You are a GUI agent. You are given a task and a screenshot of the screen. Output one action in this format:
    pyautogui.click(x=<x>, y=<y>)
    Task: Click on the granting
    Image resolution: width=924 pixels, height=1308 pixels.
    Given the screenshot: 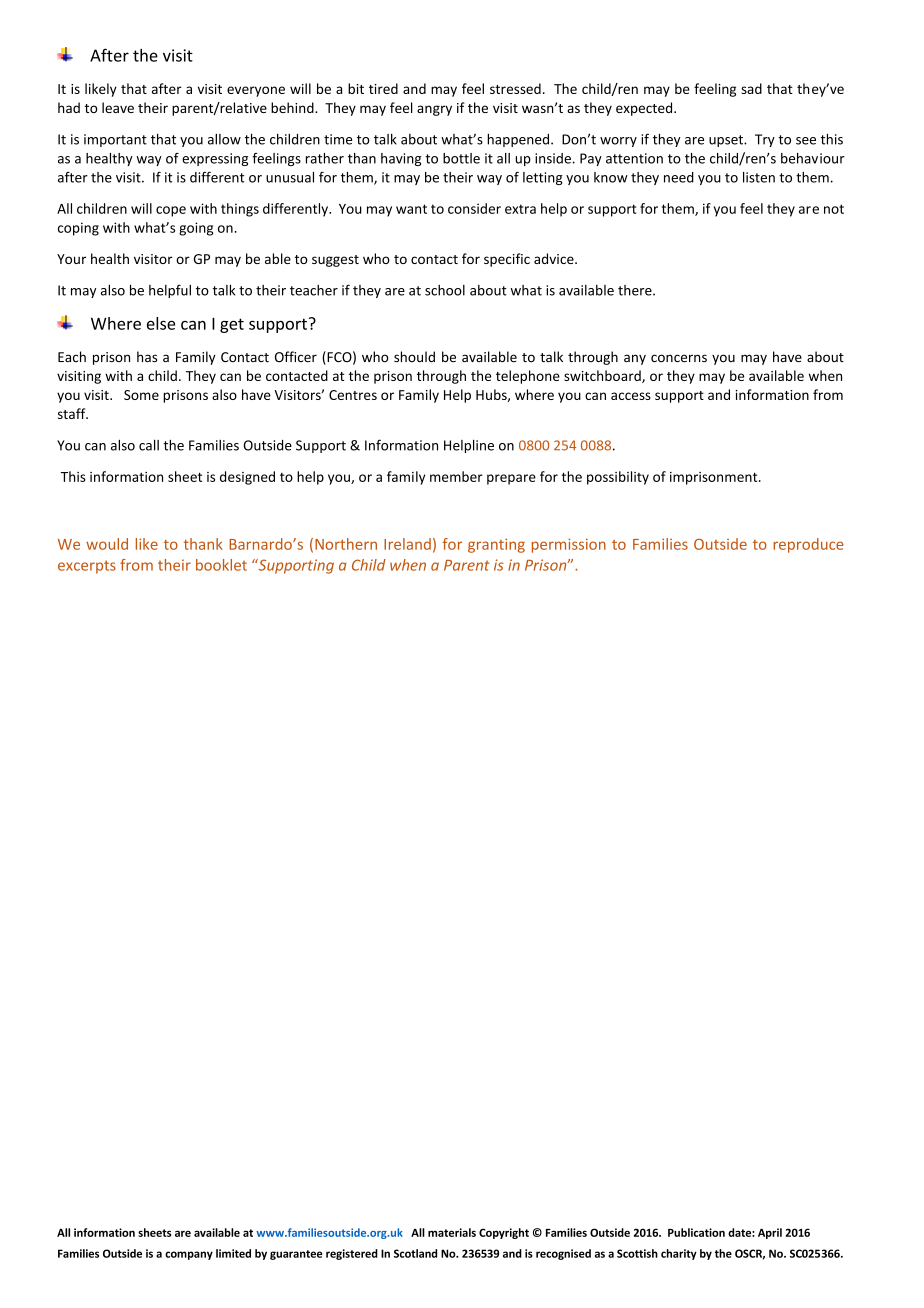 What is the action you would take?
    pyautogui.click(x=496, y=545)
